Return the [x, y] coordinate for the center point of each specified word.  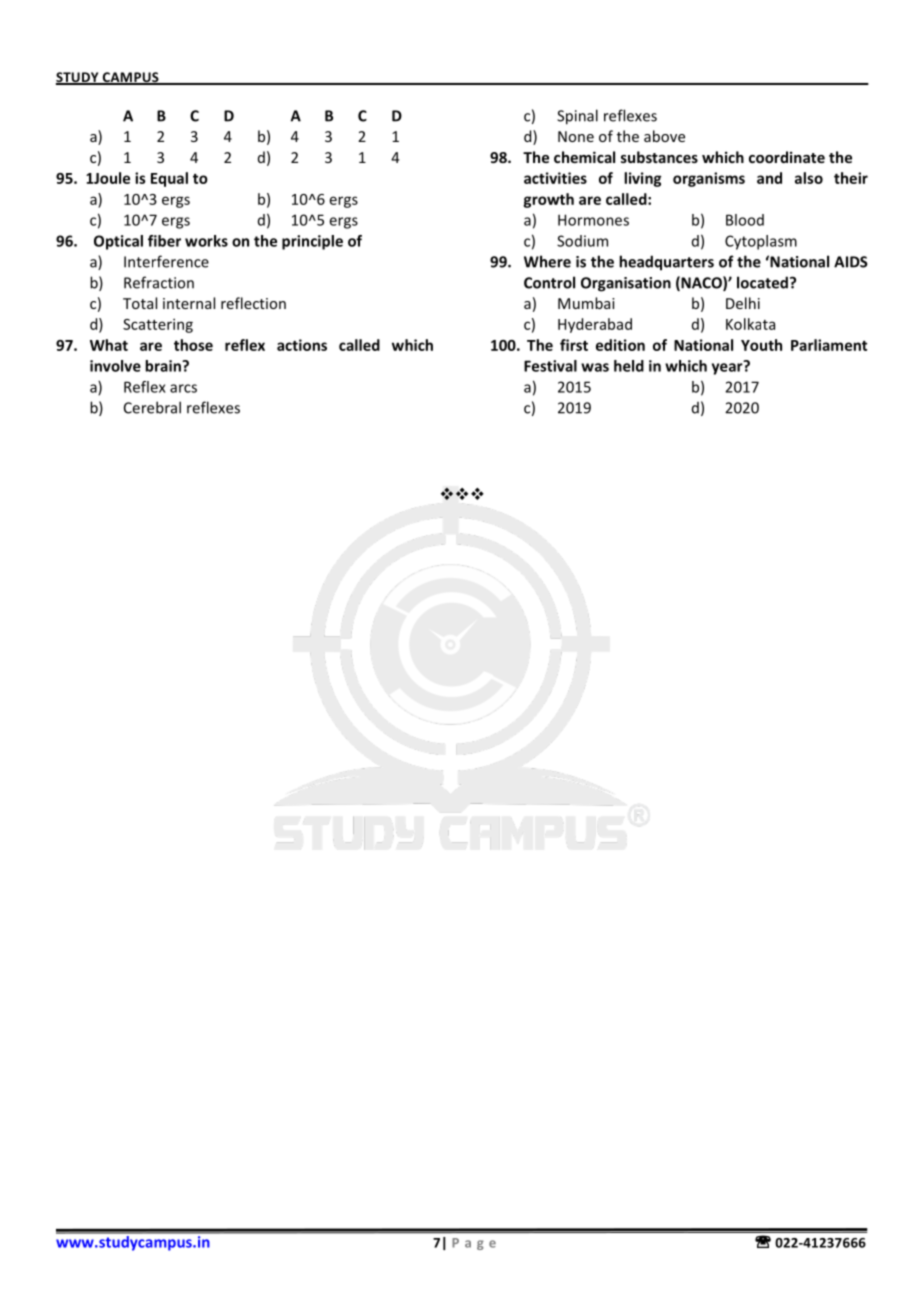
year [728, 368]
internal [189, 303]
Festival [550, 366]
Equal [169, 179]
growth [548, 200]
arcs [183, 388]
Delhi [743, 303]
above [664, 136]
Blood [745, 220]
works [206, 241]
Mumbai [586, 303]
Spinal [577, 117]
